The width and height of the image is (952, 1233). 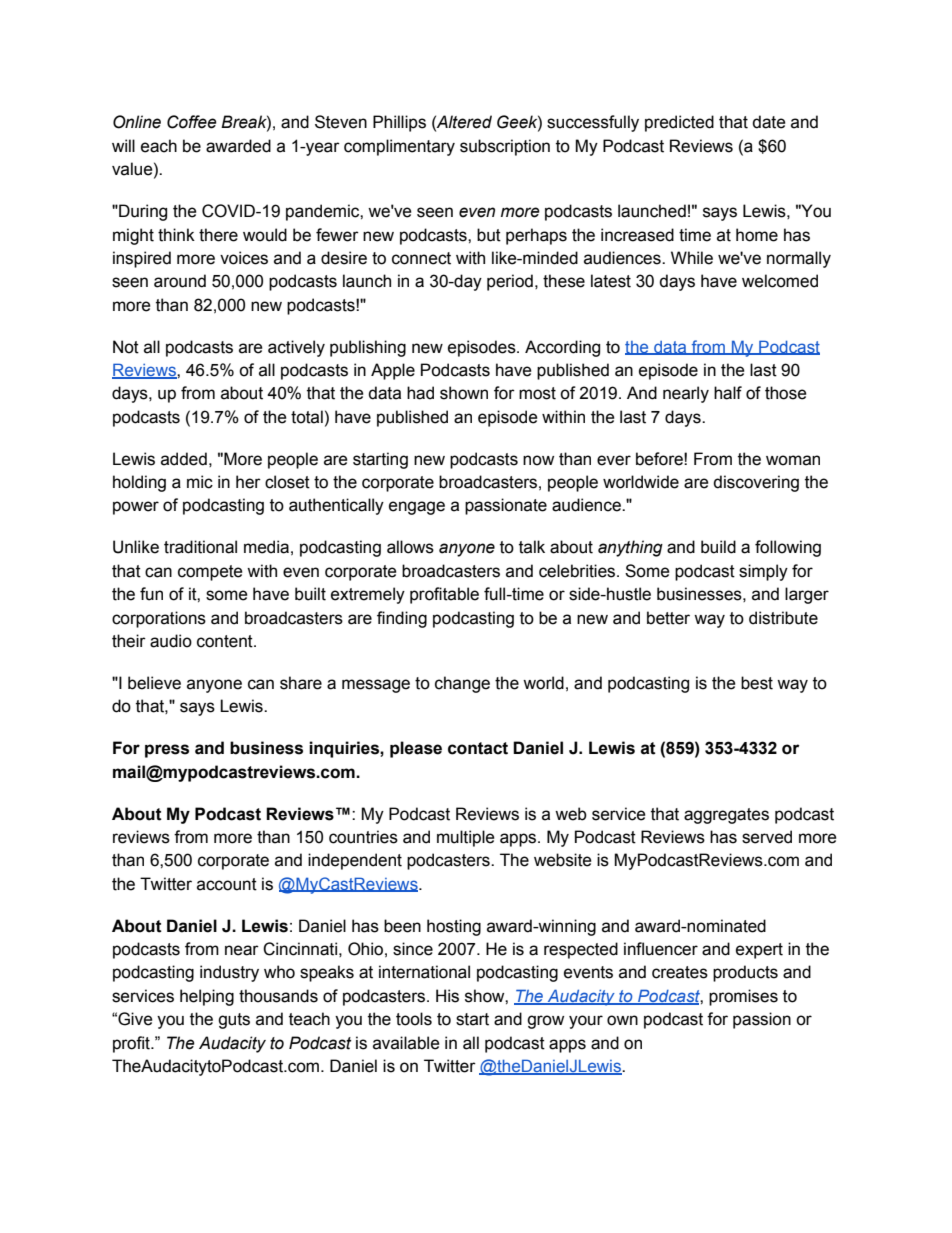 What do you see at coordinates (538, 460) in the image?
I see `now` at bounding box center [538, 460].
